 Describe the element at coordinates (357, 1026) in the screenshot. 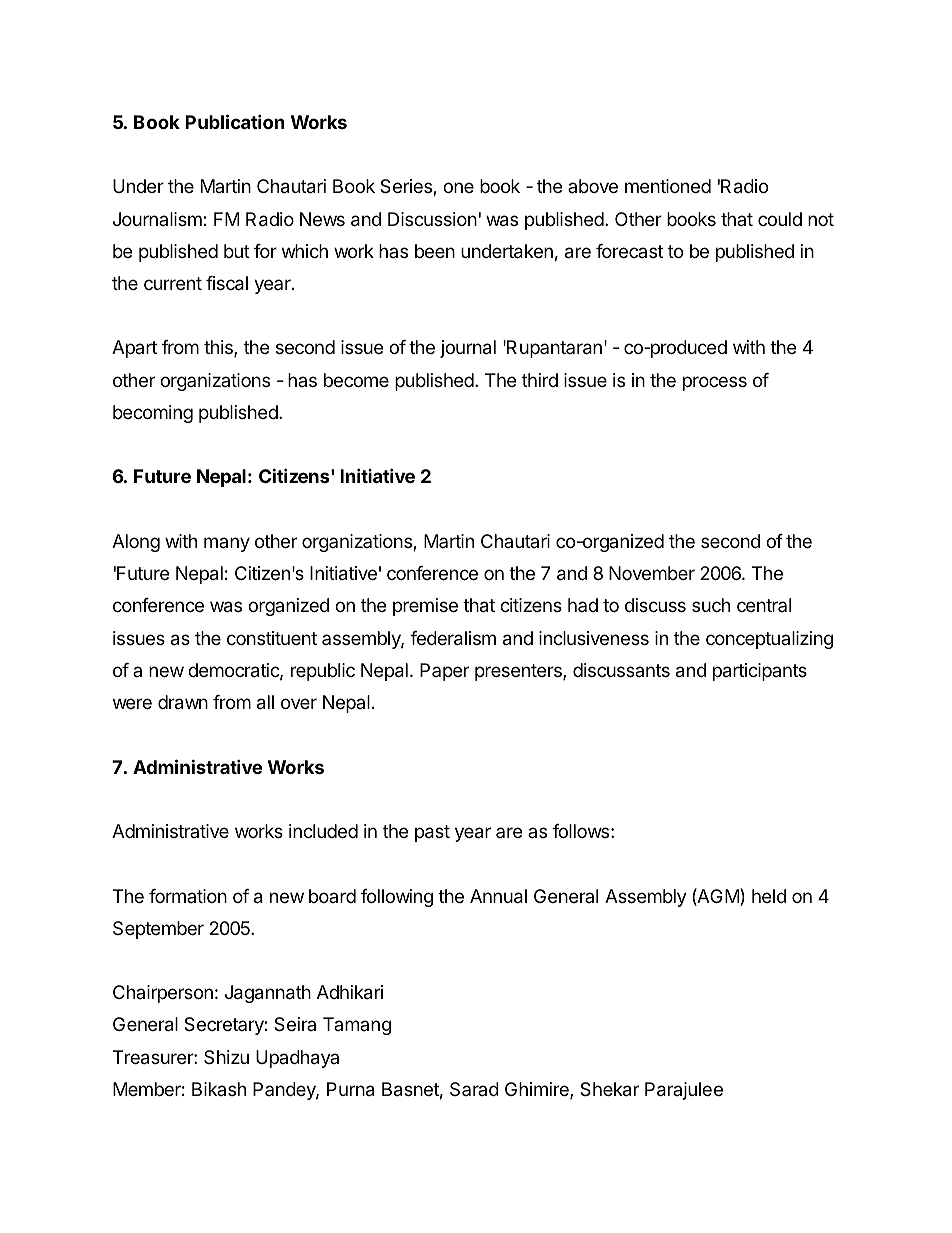

I see `Tamang` at that location.
